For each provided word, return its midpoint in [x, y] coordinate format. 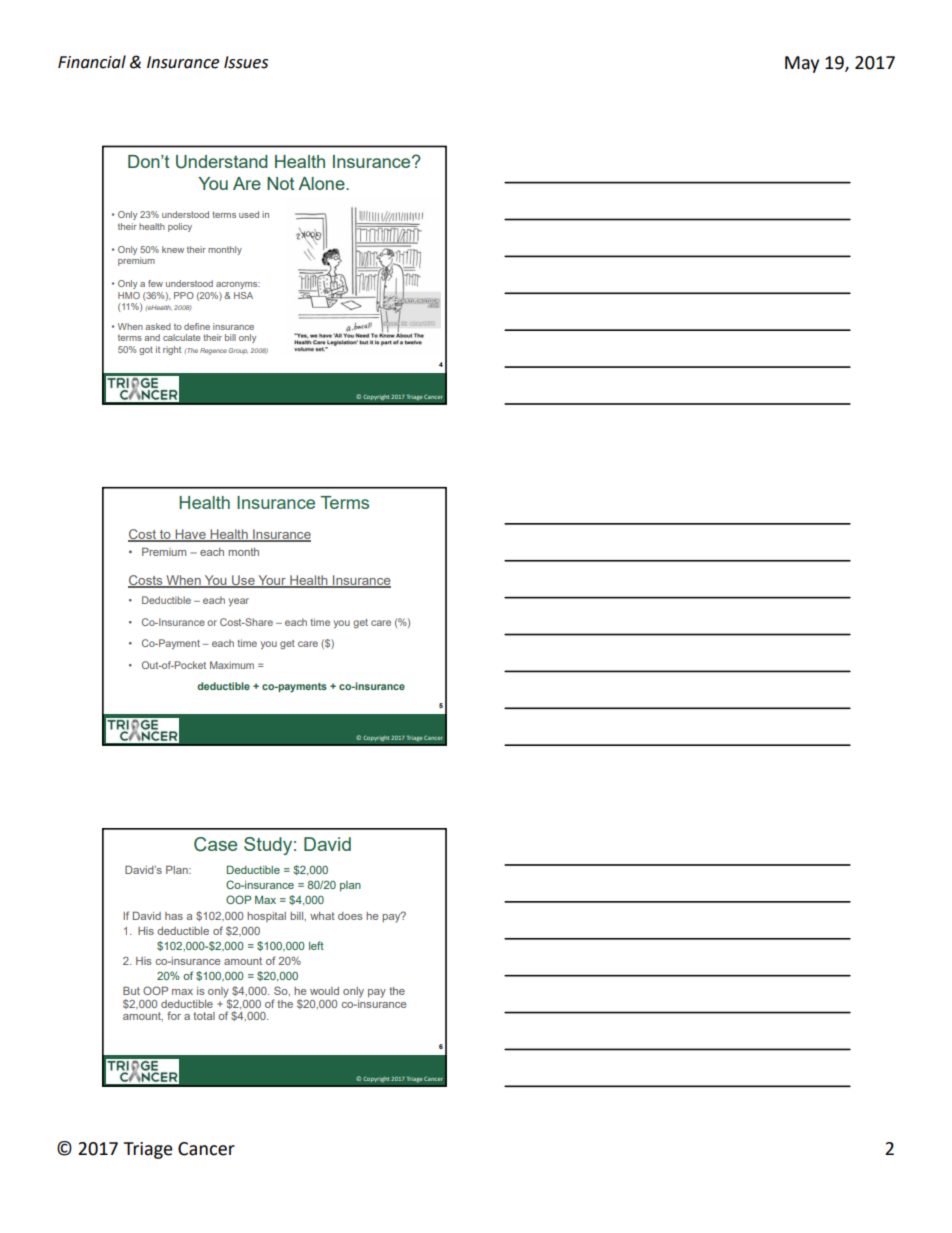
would [324, 991]
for [174, 1015]
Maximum [232, 665]
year [239, 602]
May [802, 64]
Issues [246, 62]
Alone [322, 183]
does [350, 916]
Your [272, 581]
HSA [243, 295]
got [146, 350]
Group [238, 351]
